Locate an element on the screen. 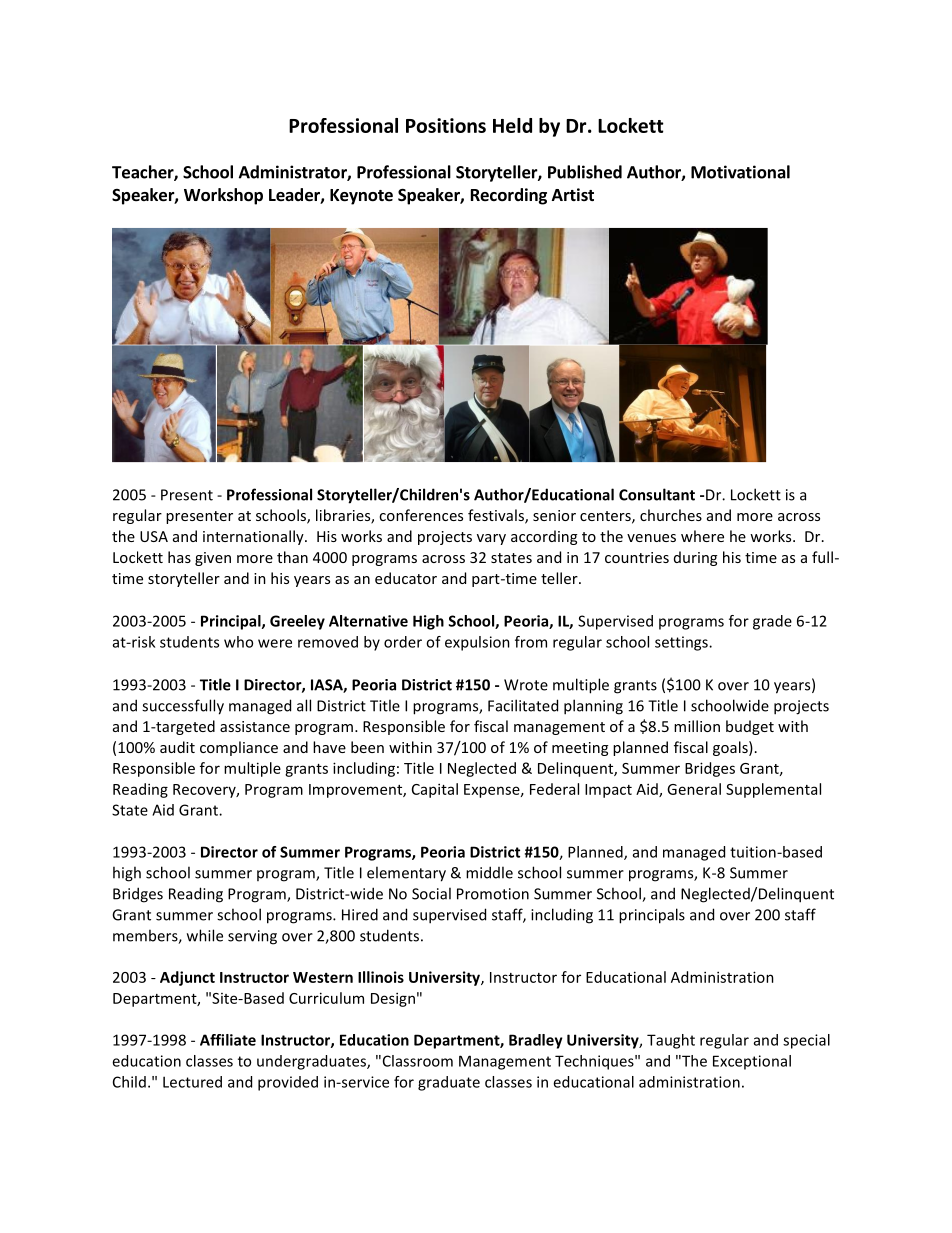 The width and height of the screenshot is (952, 1233). festivals is located at coordinates (497, 516).
